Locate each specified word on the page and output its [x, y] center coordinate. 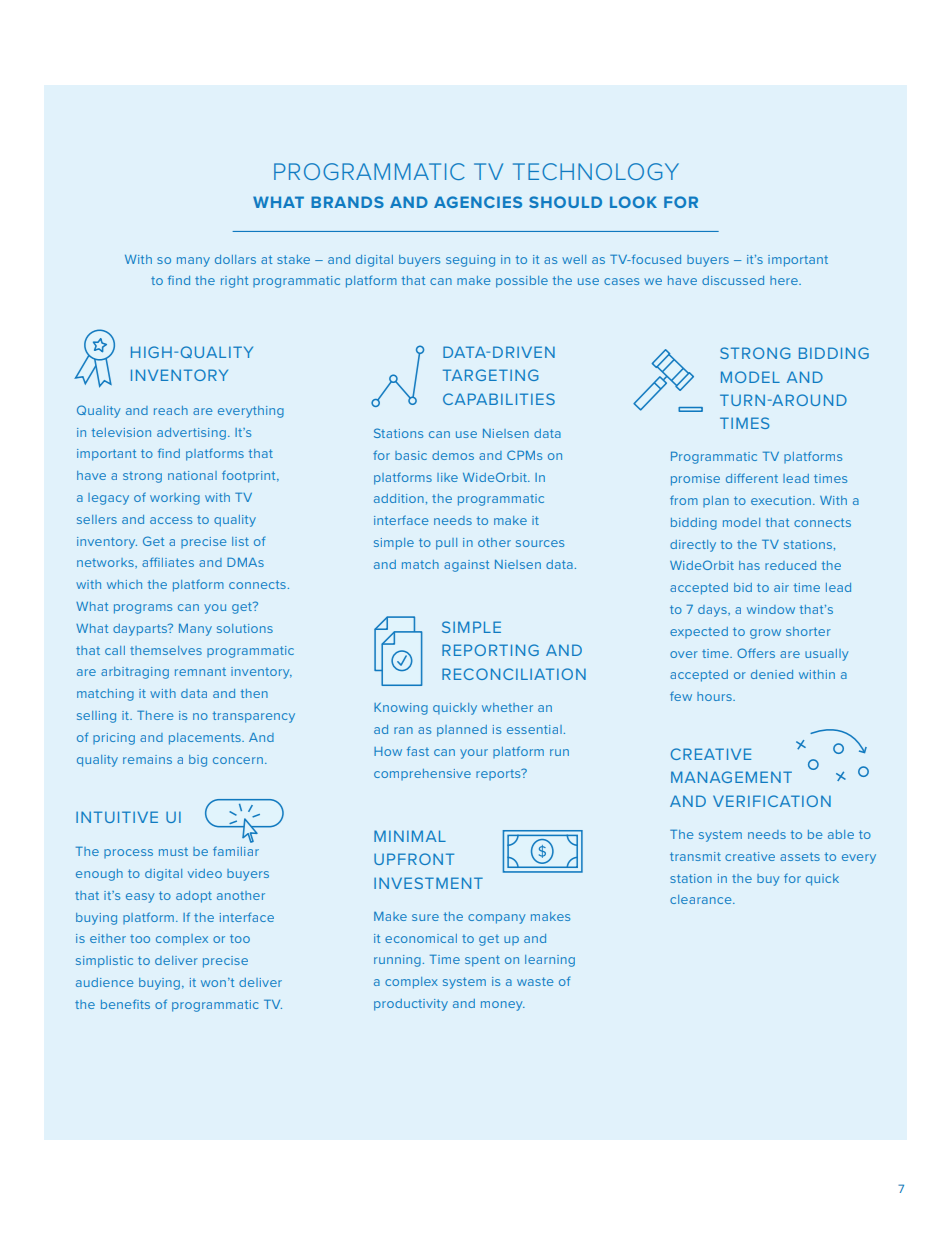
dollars [235, 259]
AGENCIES [478, 202]
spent [482, 961]
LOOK [633, 202]
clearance [702, 899]
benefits [125, 1004]
